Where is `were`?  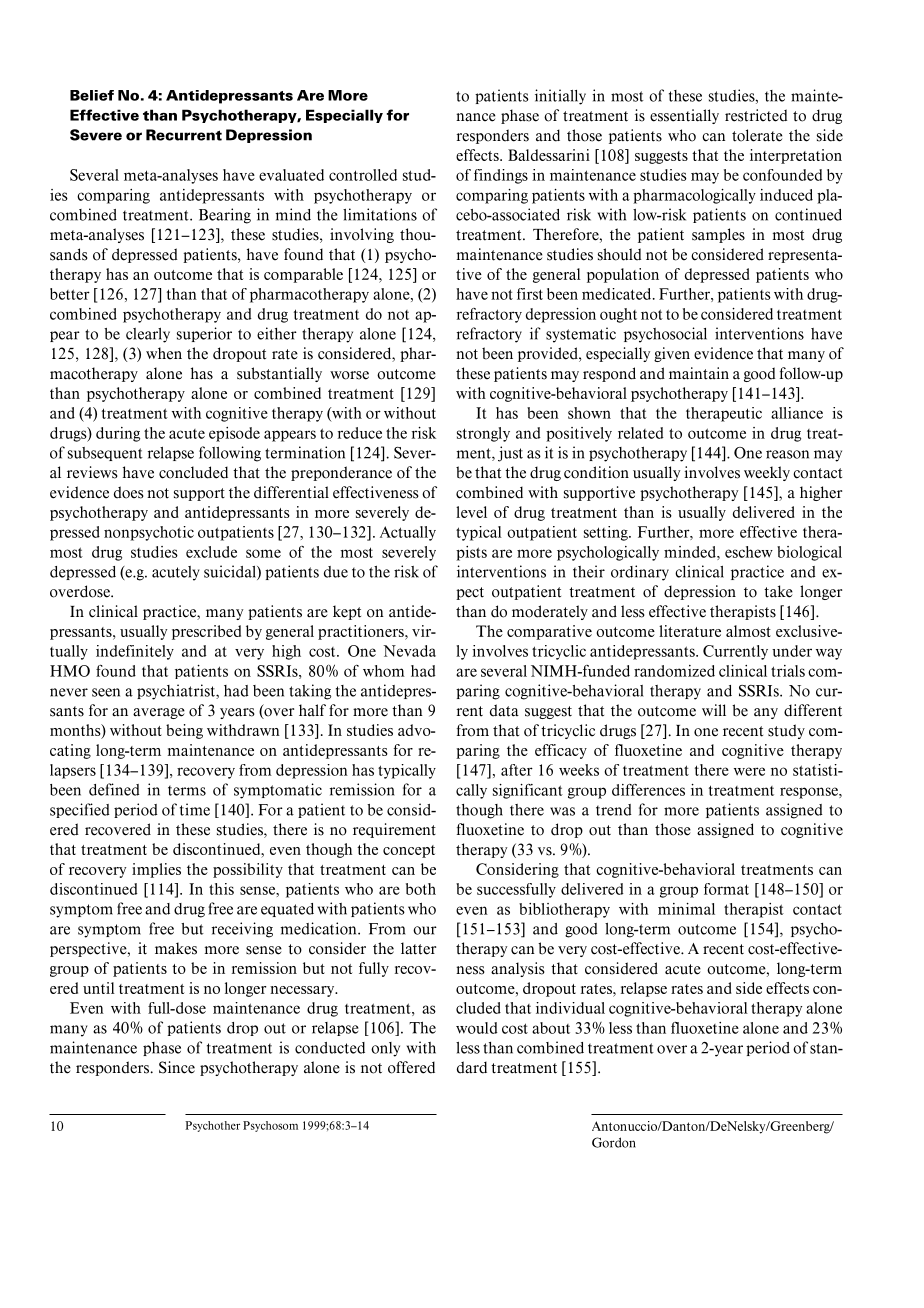
were is located at coordinates (749, 771).
